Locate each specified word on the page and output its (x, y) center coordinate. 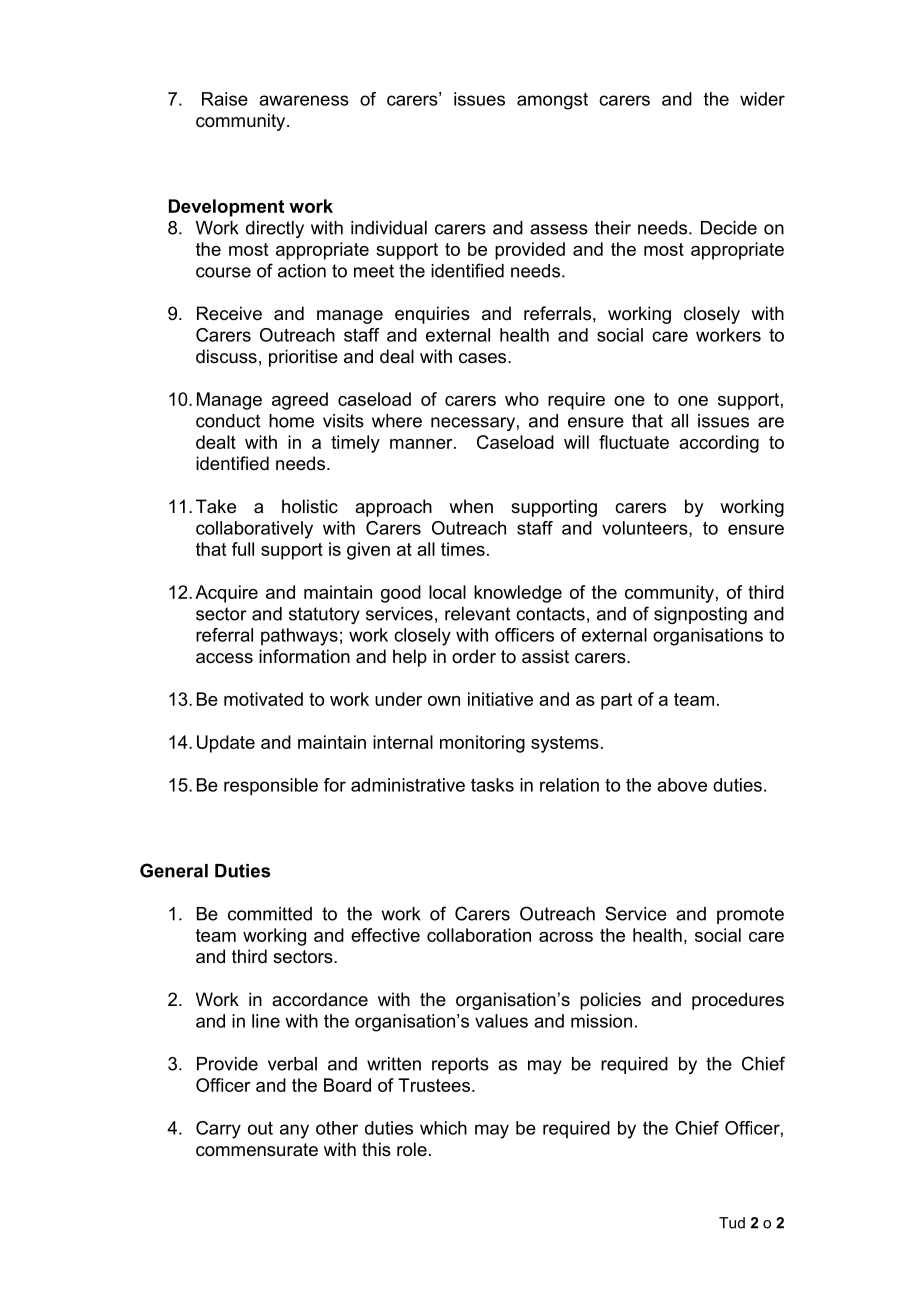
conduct (228, 421)
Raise (225, 99)
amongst (552, 101)
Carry (218, 1130)
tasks (492, 785)
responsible (271, 787)
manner (422, 444)
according (719, 444)
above (682, 785)
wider (762, 99)
